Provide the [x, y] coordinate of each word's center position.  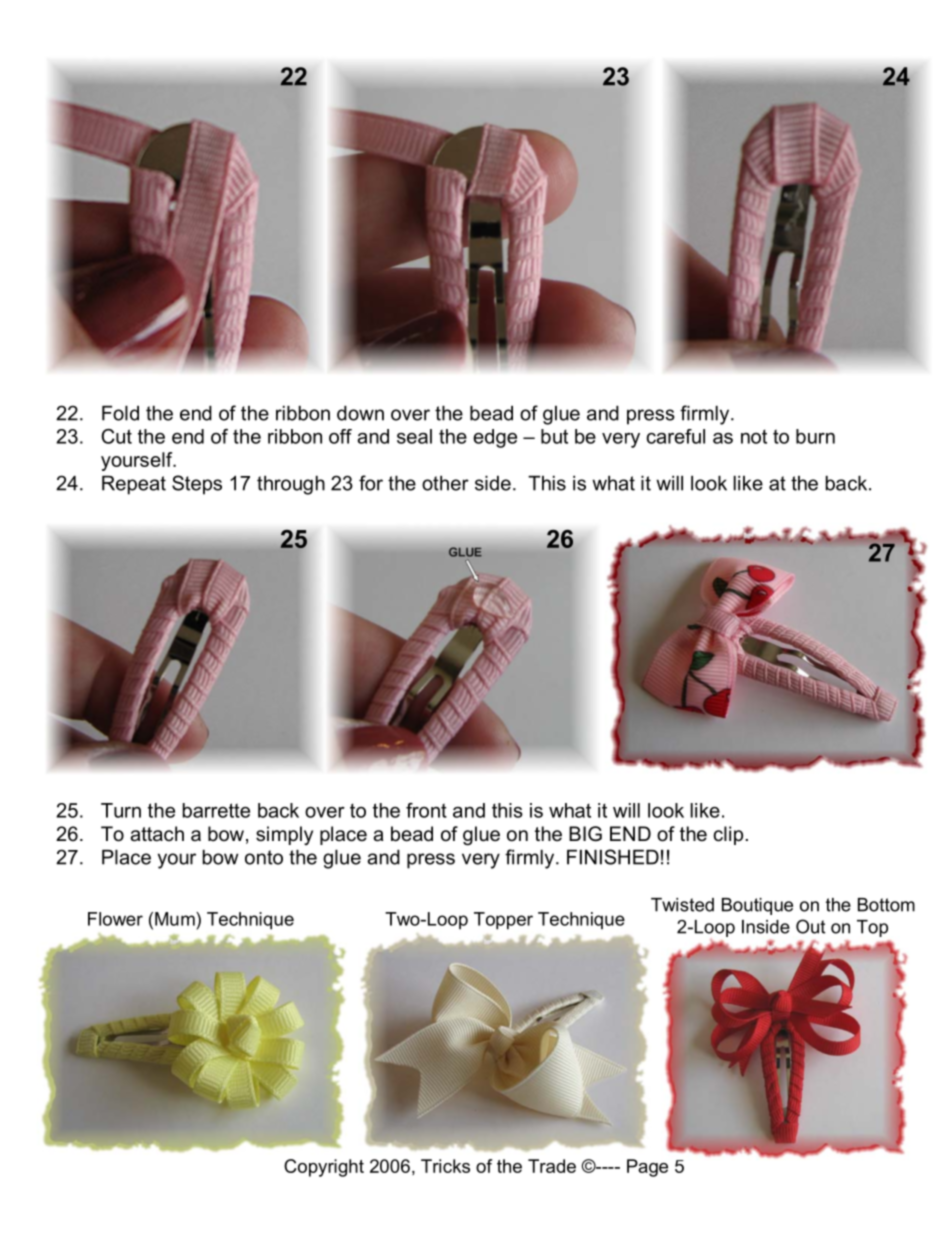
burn [815, 436]
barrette [216, 810]
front [426, 810]
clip [728, 835]
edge [495, 438]
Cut [116, 436]
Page [647, 1168]
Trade [552, 1166]
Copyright [324, 1168]
